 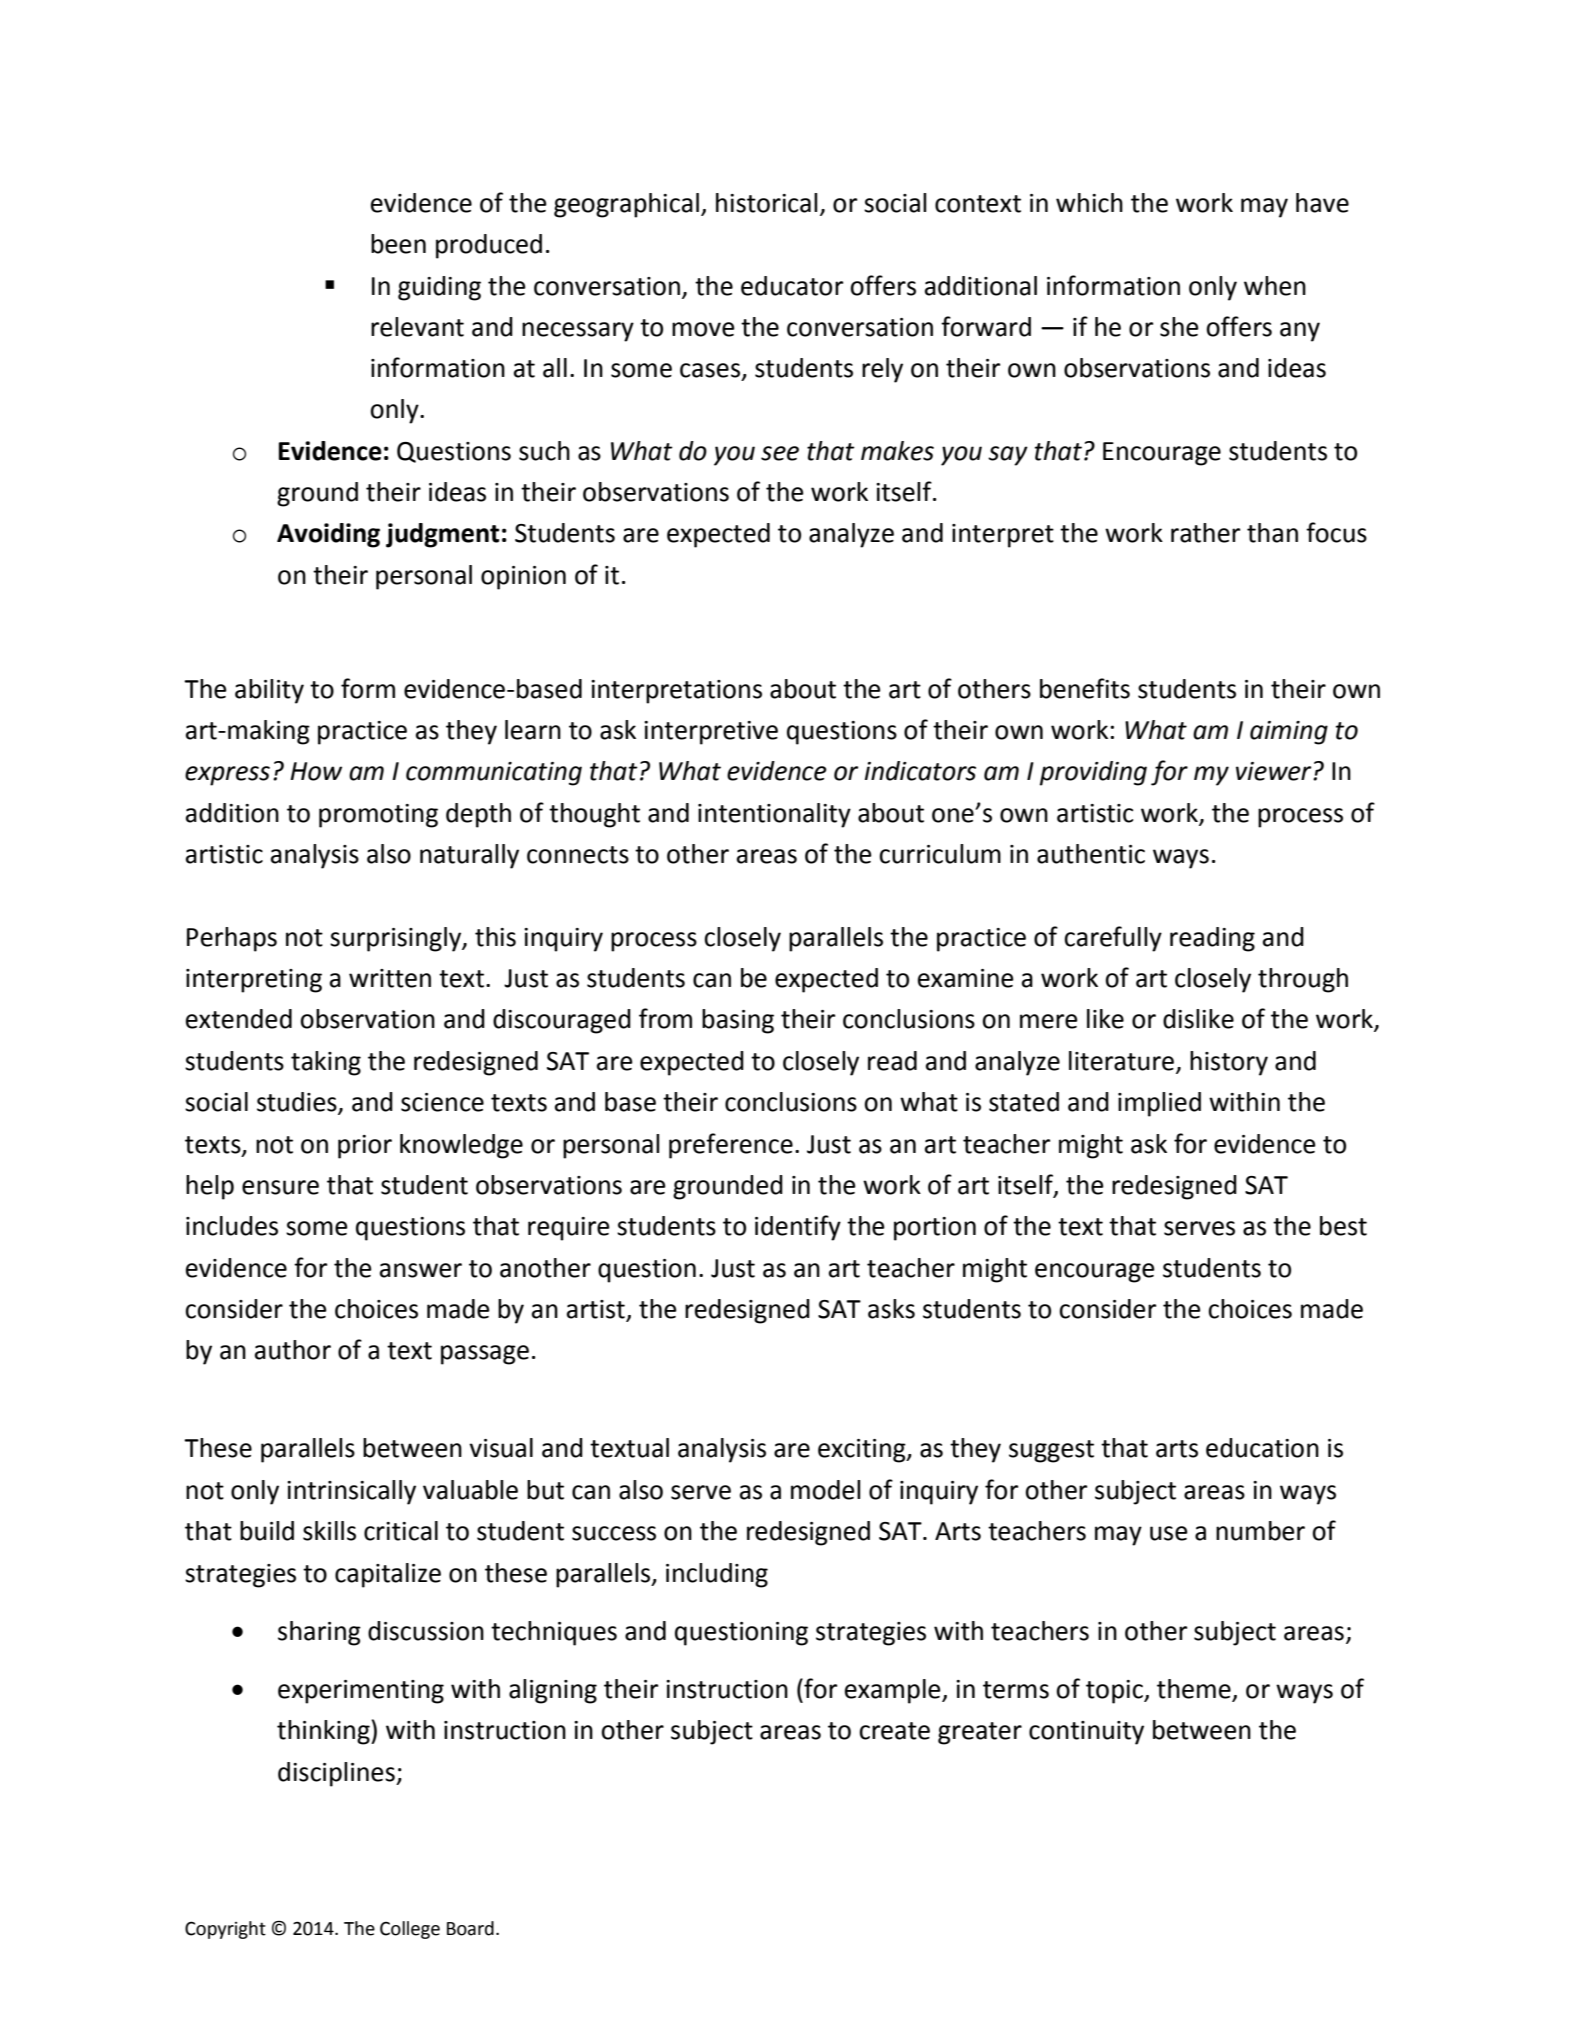 What do you see at coordinates (792, 286) in the image?
I see `educator` at bounding box center [792, 286].
